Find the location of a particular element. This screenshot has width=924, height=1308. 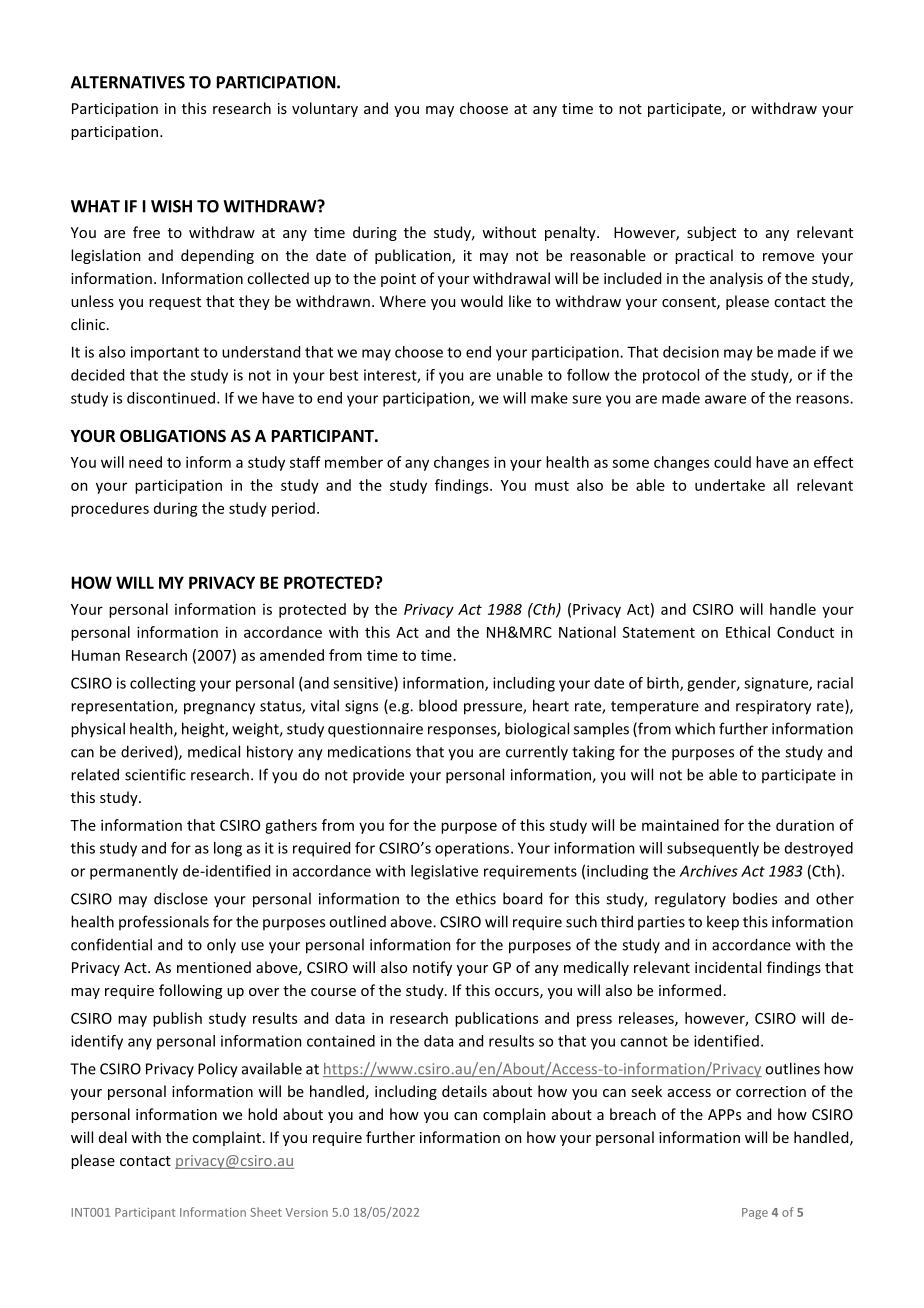

Ethical is located at coordinates (748, 632).
